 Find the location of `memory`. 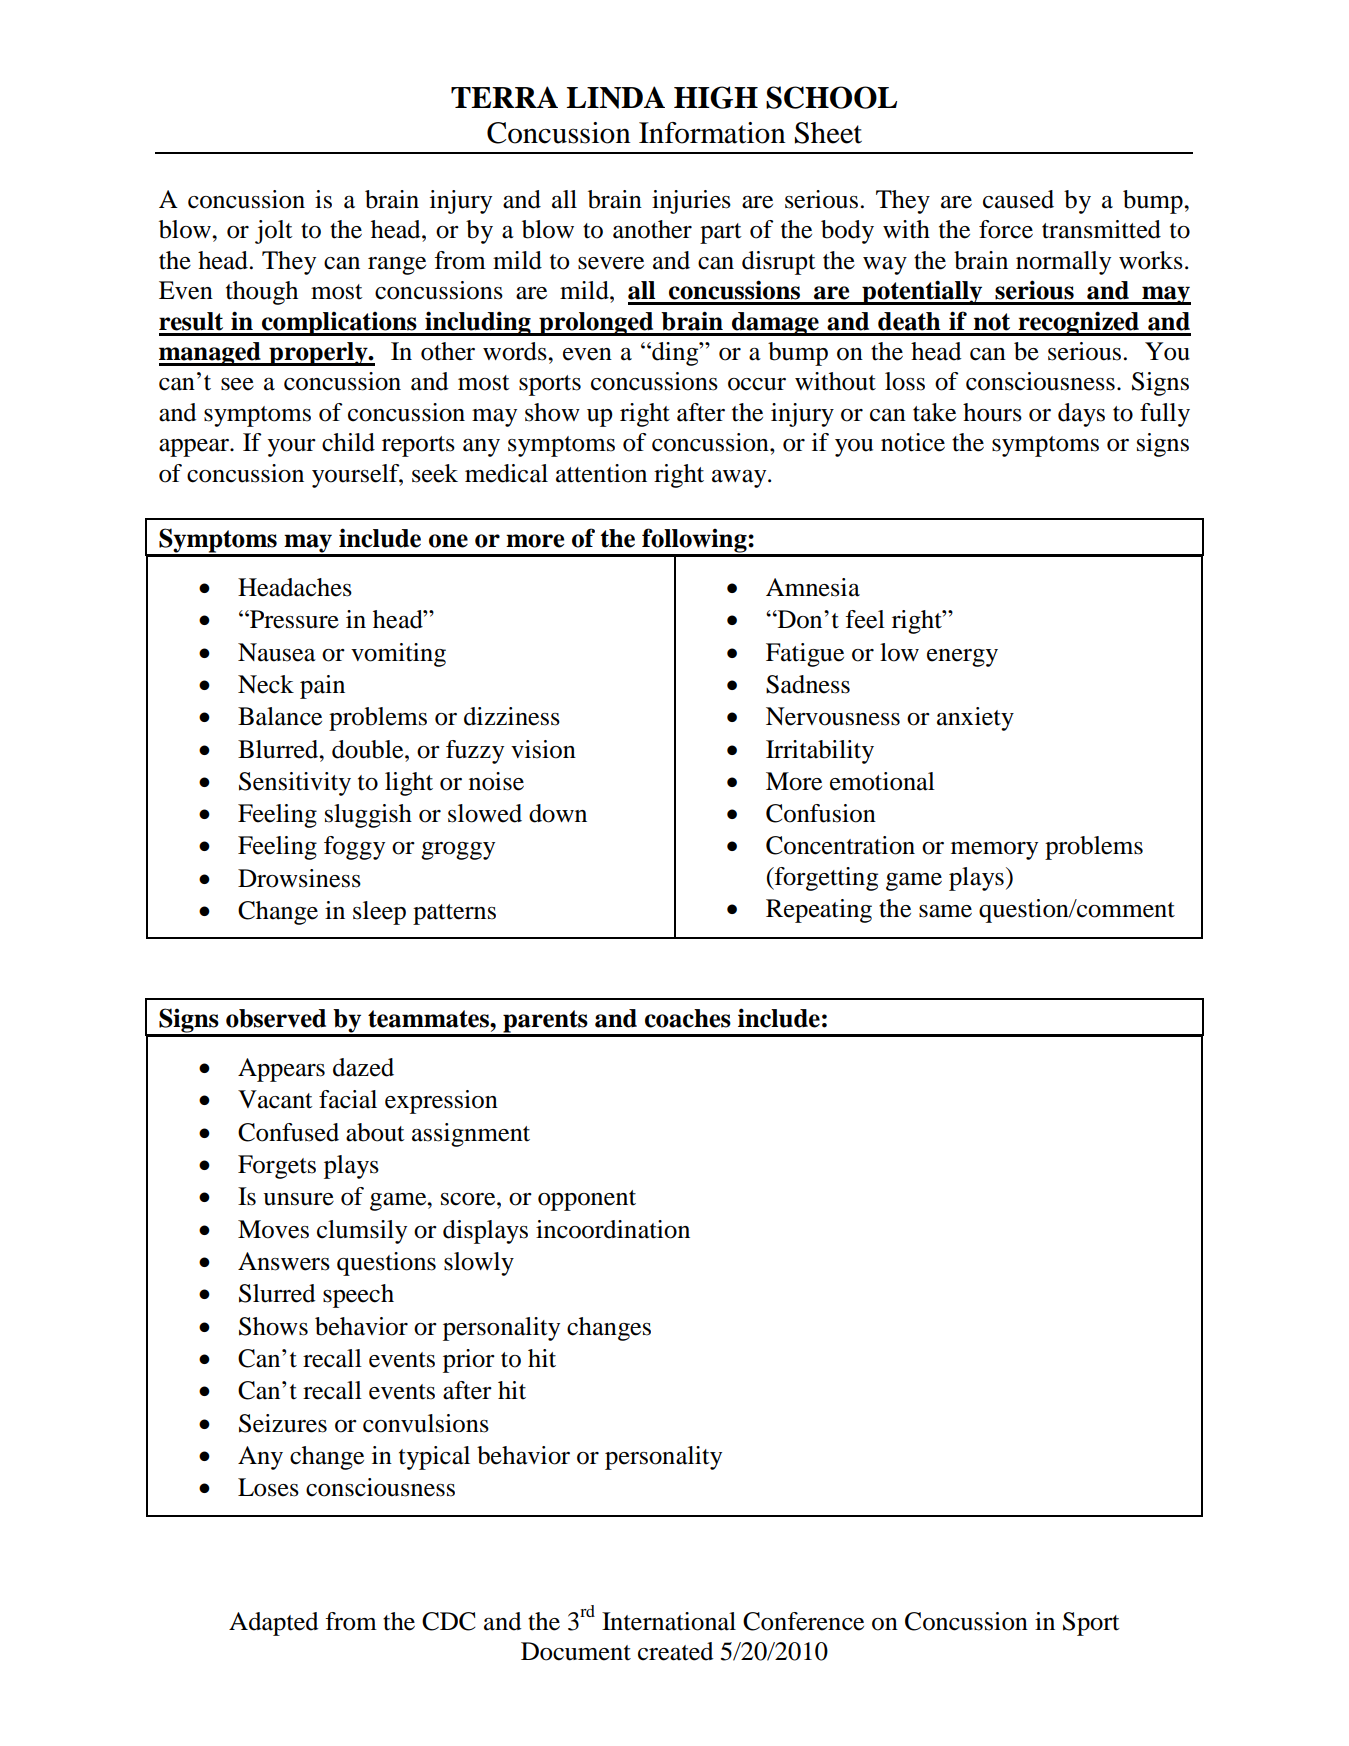

memory is located at coordinates (994, 851).
